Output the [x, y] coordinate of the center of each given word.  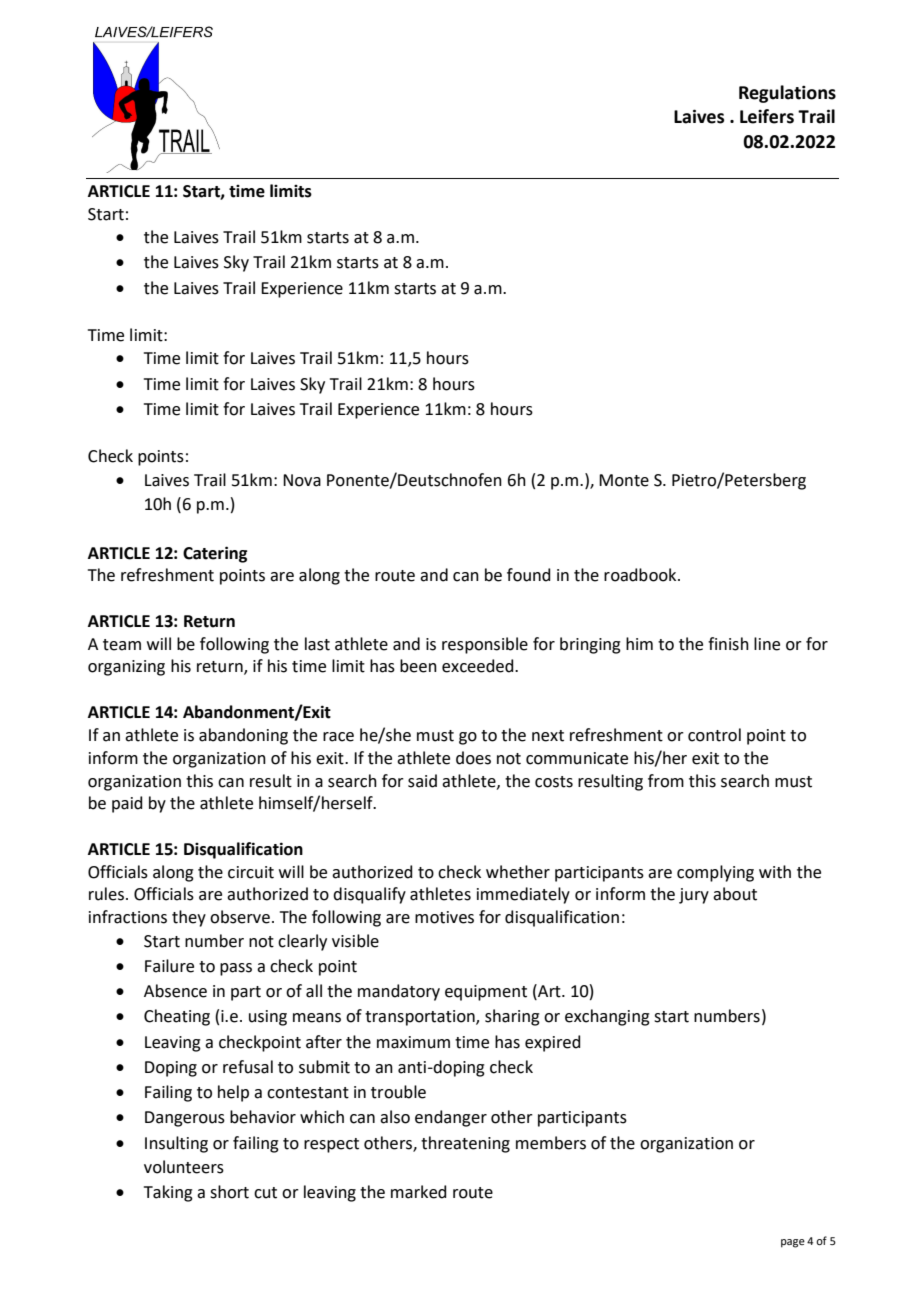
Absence [175, 991]
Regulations [787, 94]
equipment [486, 993]
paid [127, 804]
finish [728, 644]
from [666, 781]
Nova [302, 480]
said [422, 781]
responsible [485, 645]
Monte [624, 480]
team [122, 645]
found [529, 575]
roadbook [641, 575]
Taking [168, 1193]
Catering [215, 554]
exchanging [607, 1017]
